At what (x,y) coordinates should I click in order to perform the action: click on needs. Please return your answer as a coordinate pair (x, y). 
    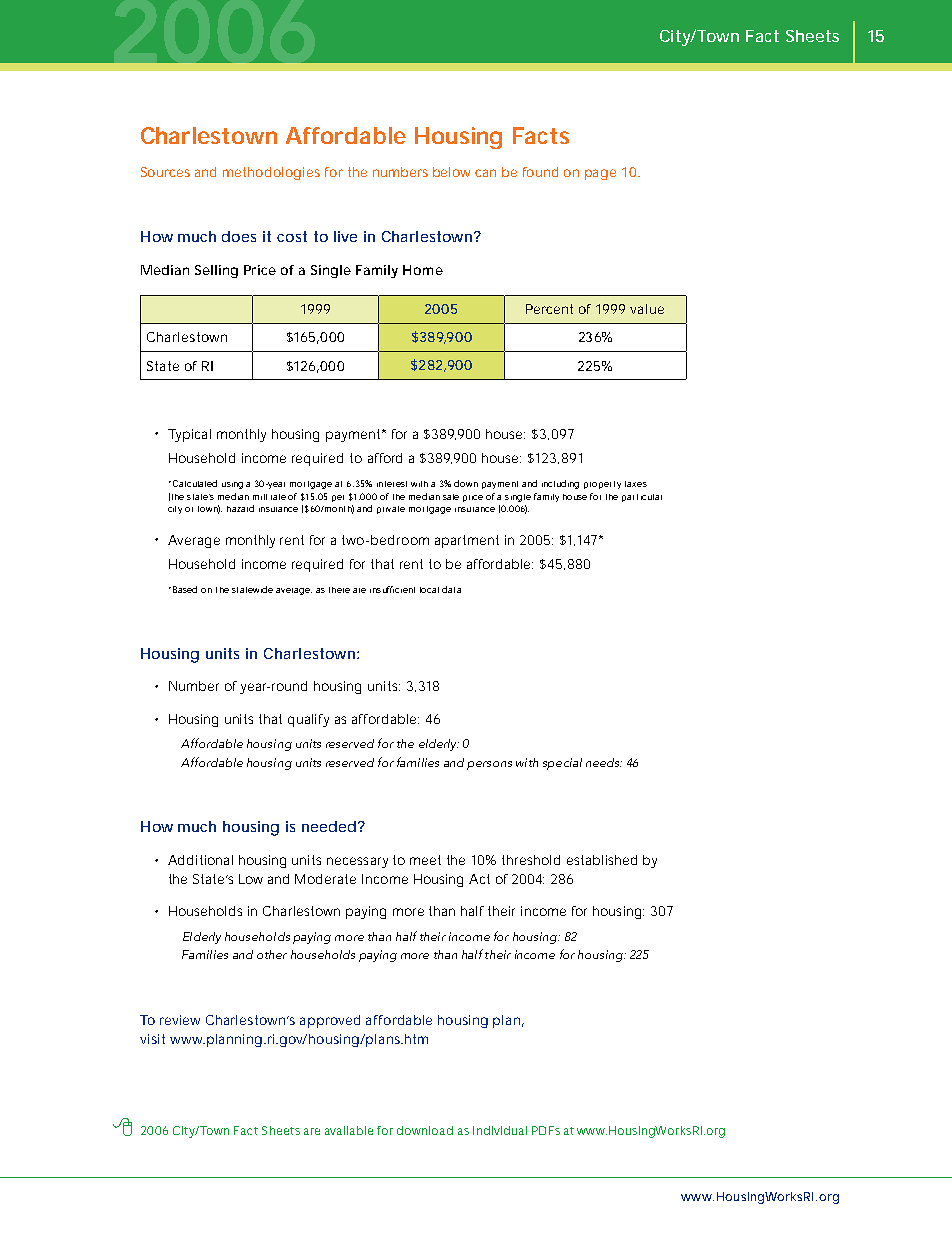
    Looking at the image, I should click on (604, 762).
